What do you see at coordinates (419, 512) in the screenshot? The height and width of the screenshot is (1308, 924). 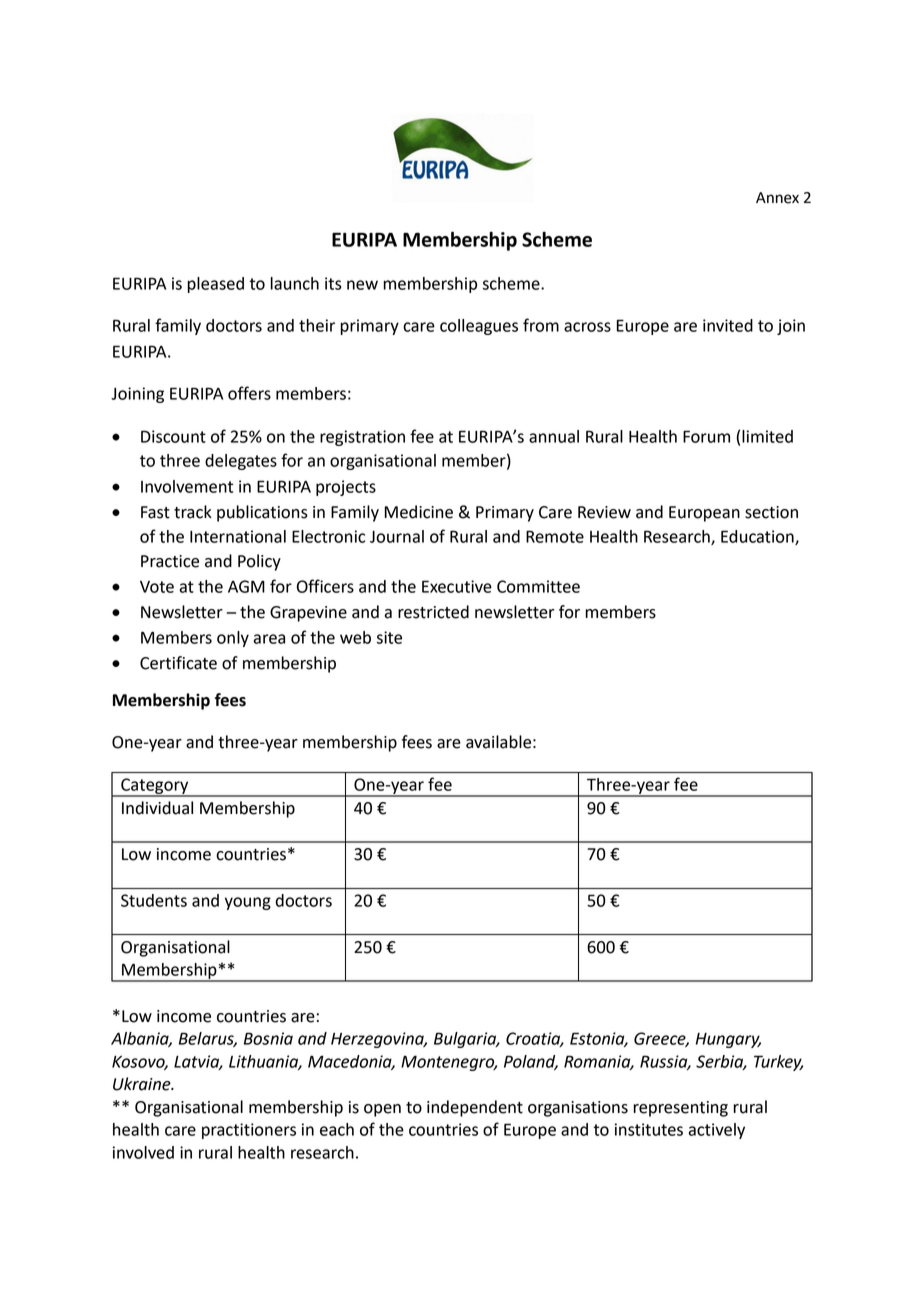 I see `Medicine` at bounding box center [419, 512].
